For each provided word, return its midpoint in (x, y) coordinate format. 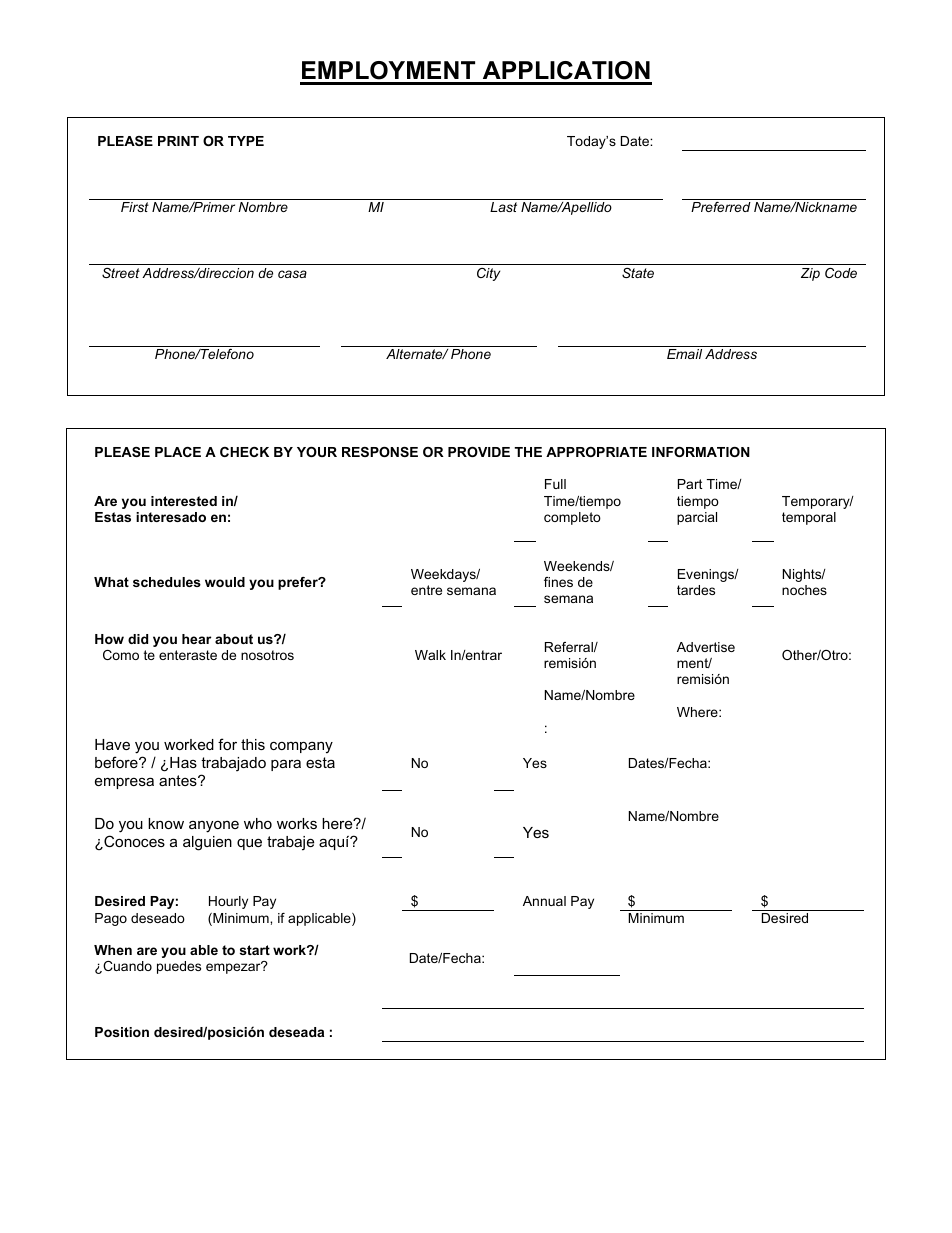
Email (684, 354)
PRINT (178, 141)
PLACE (178, 452)
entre (426, 590)
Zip (810, 274)
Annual (544, 901)
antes (179, 780)
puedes (179, 967)
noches (804, 590)
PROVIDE (479, 452)
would (225, 582)
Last (503, 207)
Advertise (706, 647)
